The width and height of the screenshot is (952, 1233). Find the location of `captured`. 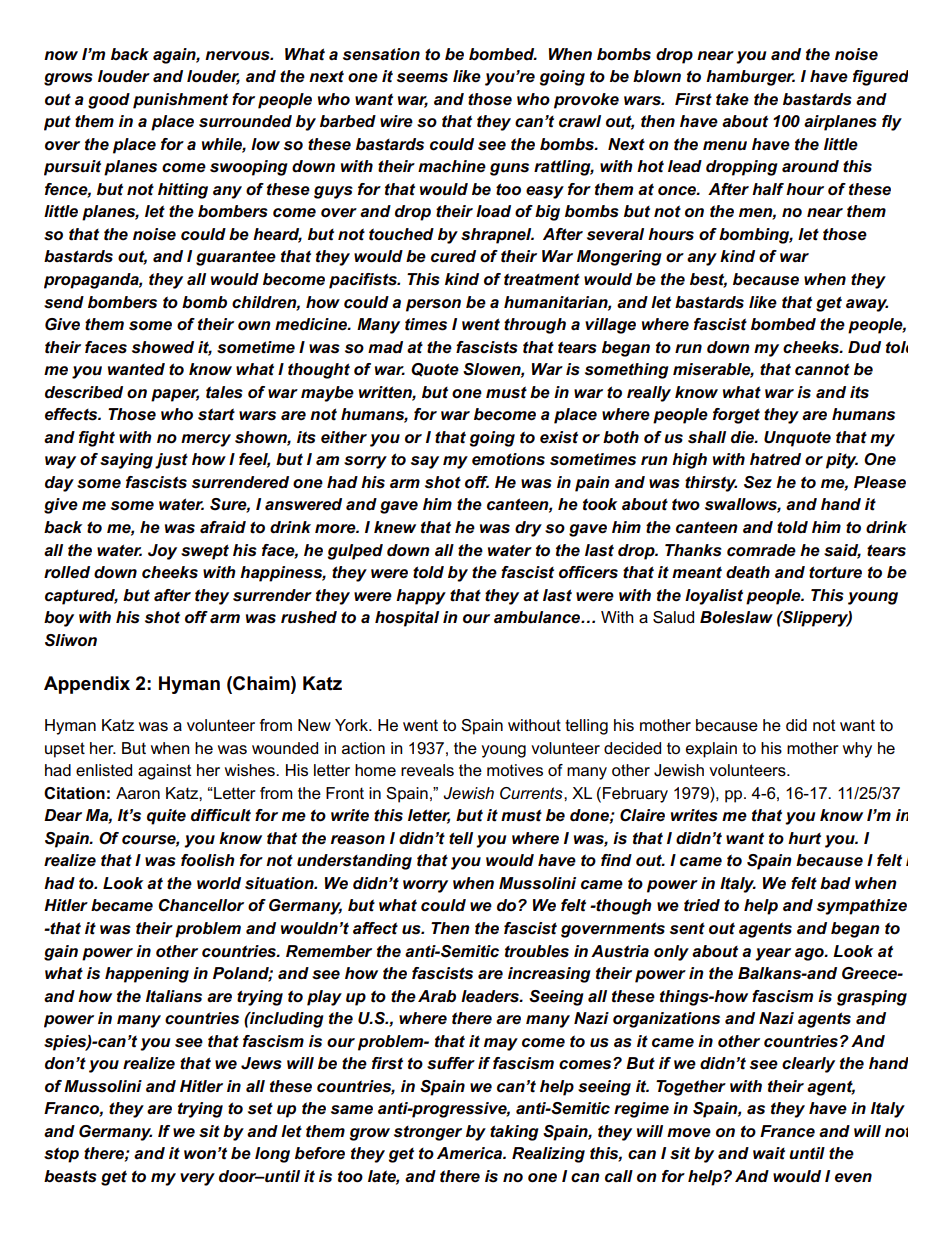

captured is located at coordinates (81, 597).
